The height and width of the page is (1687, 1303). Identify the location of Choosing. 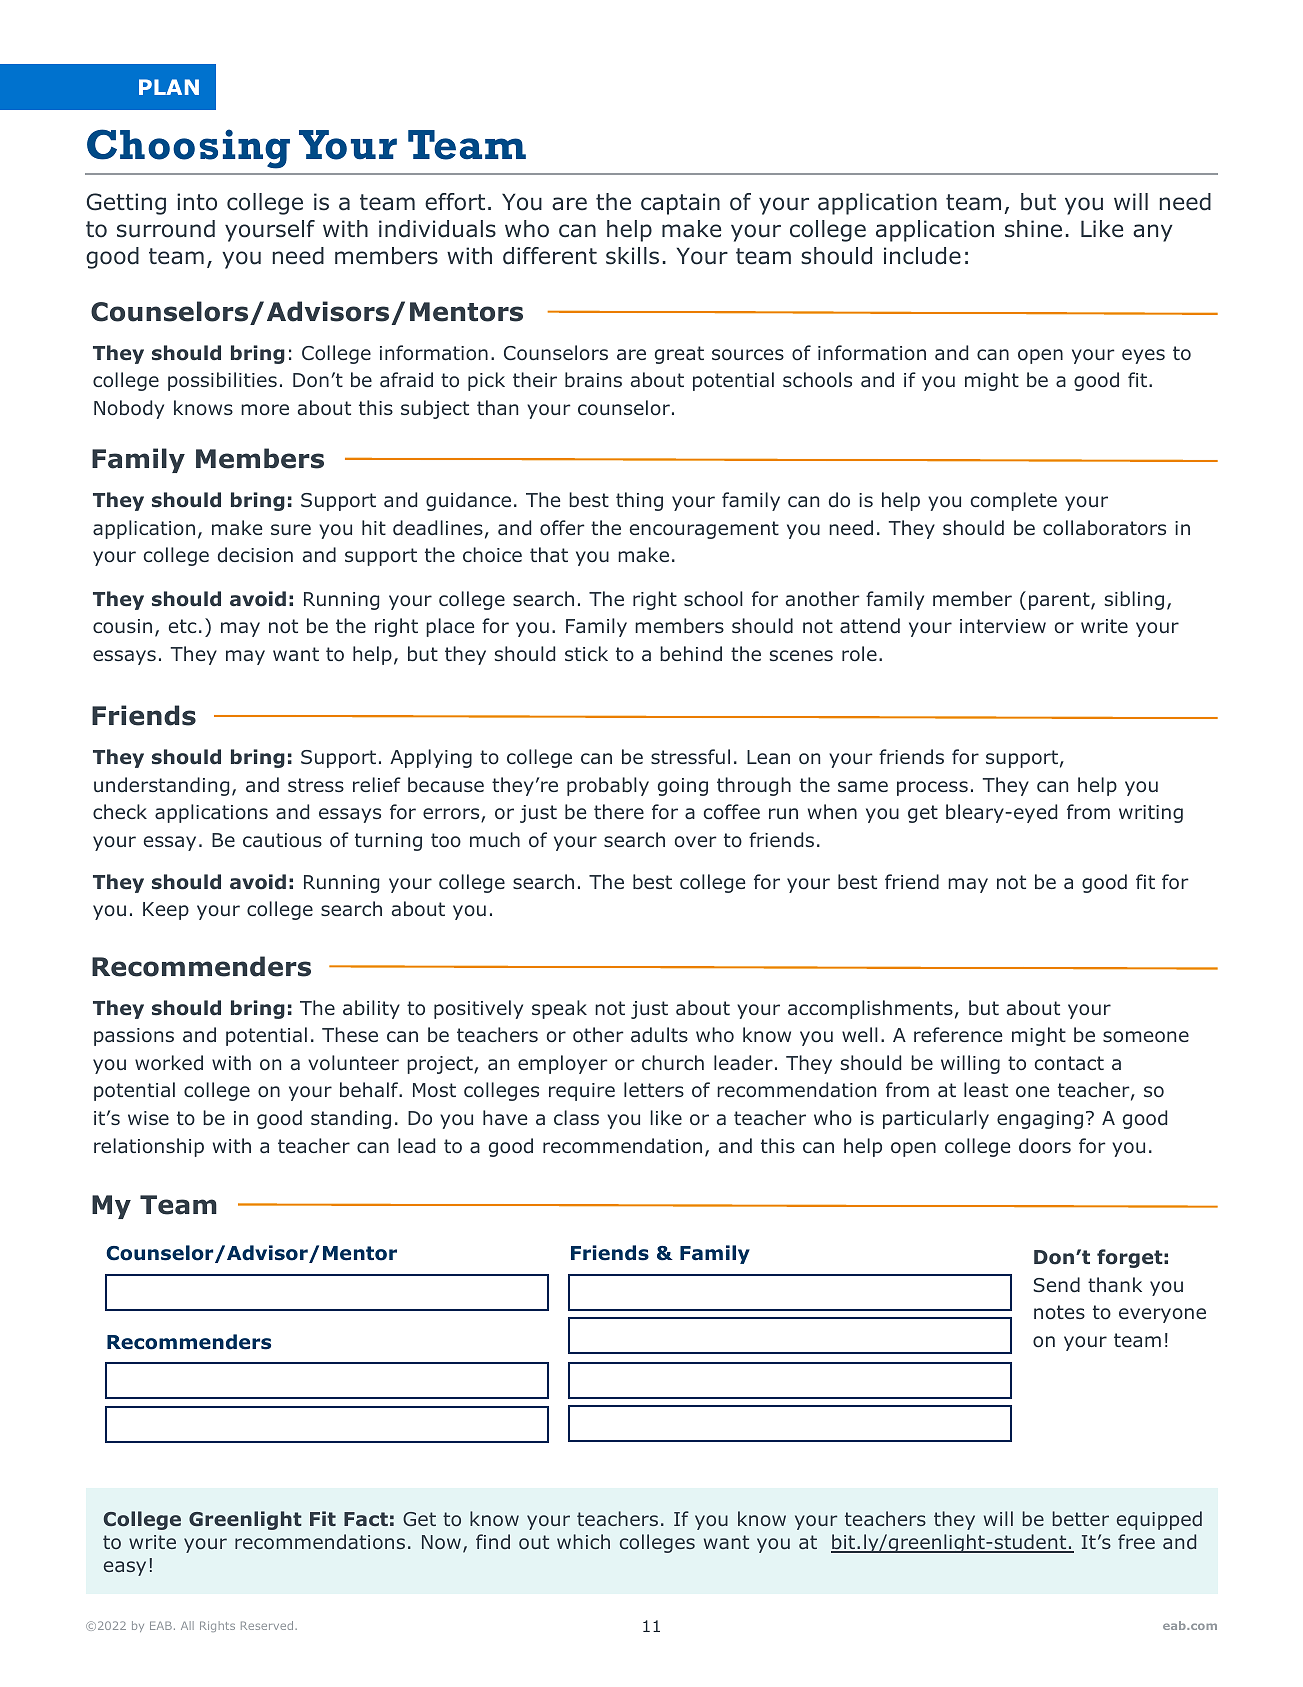
(188, 149).
